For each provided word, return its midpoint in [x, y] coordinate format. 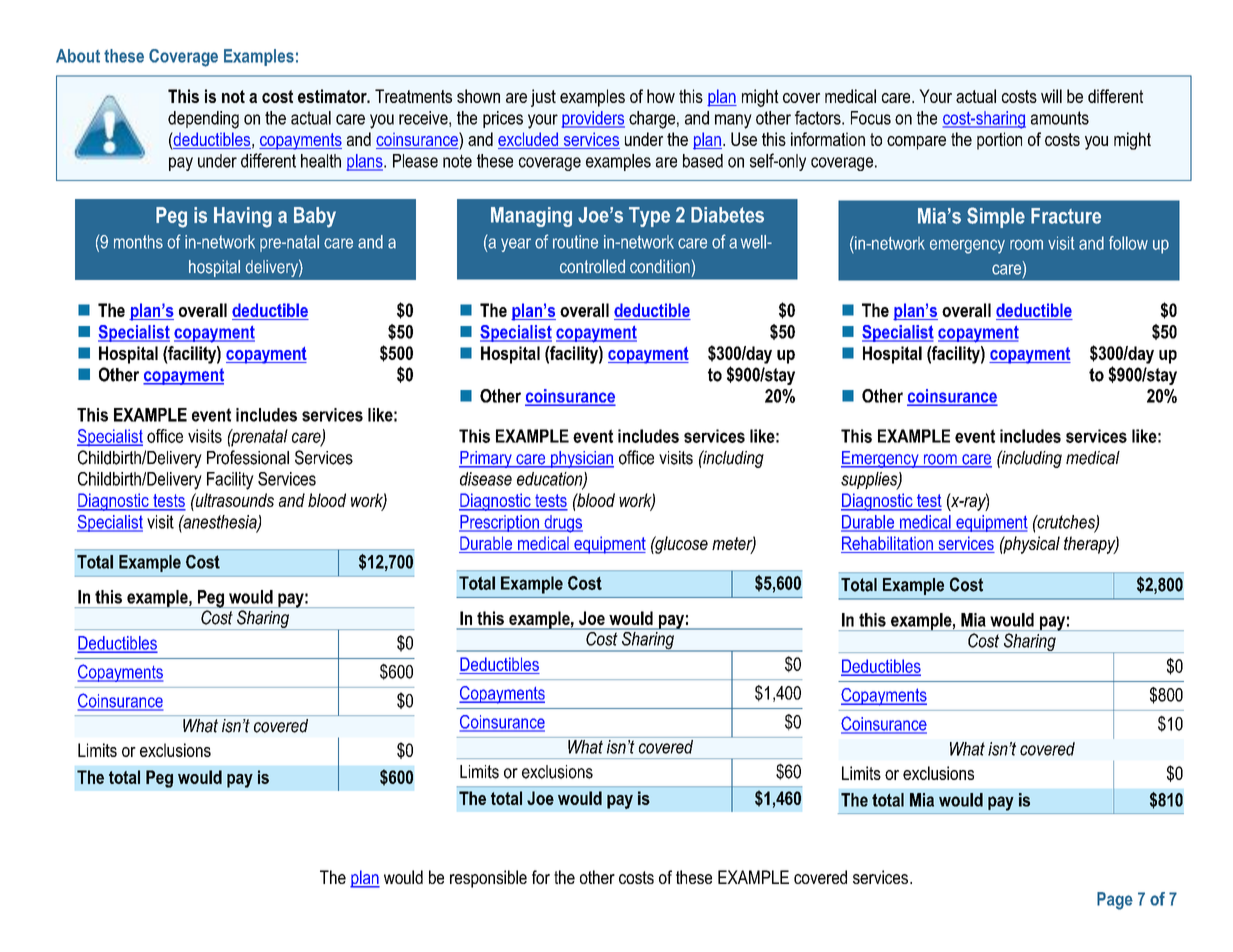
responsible [488, 879]
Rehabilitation [888, 544]
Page [1115, 901]
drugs [562, 524]
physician [581, 459]
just [543, 98]
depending [203, 120]
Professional [248, 457]
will [1051, 96]
